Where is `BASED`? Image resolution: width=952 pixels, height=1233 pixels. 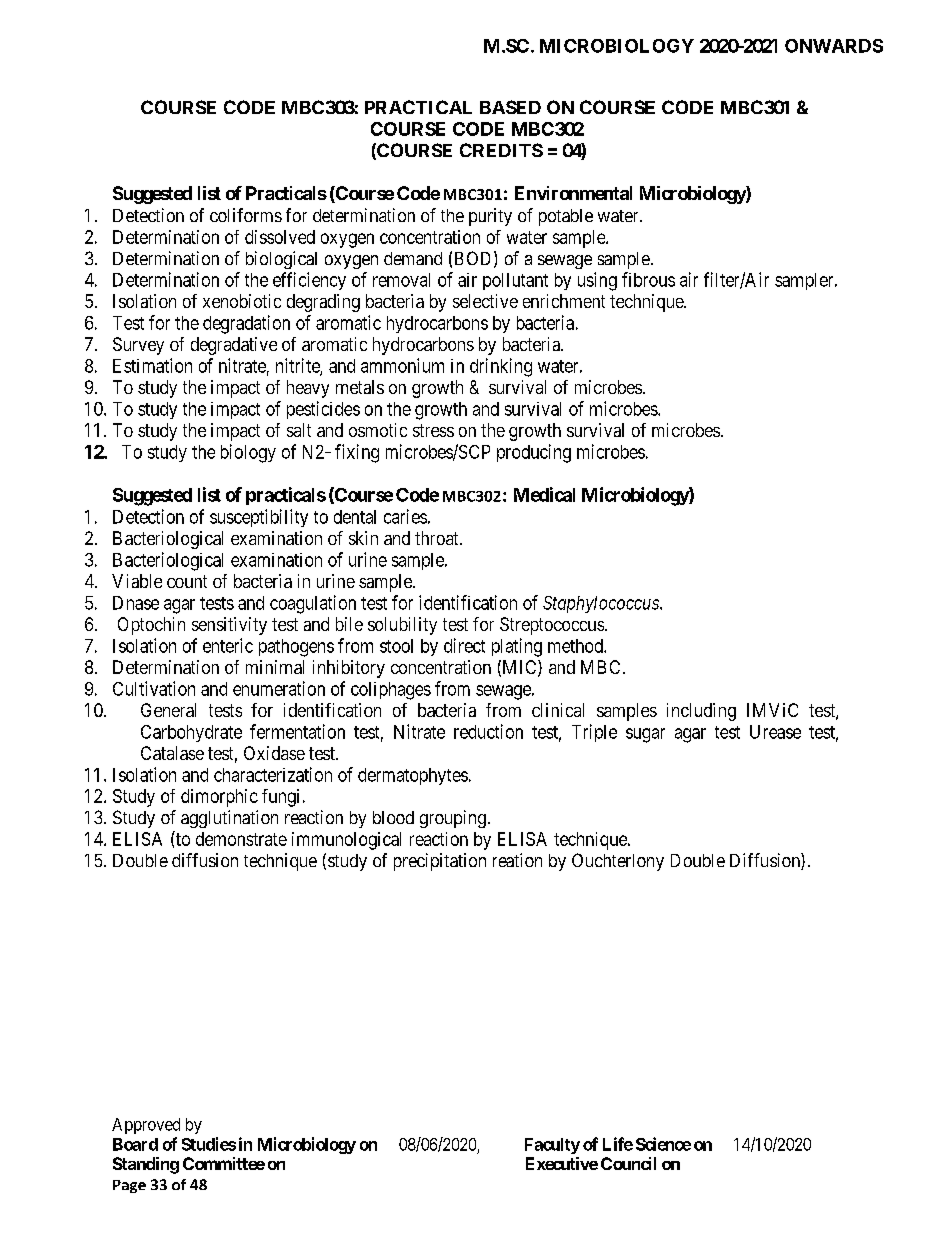
BASED is located at coordinates (510, 107).
